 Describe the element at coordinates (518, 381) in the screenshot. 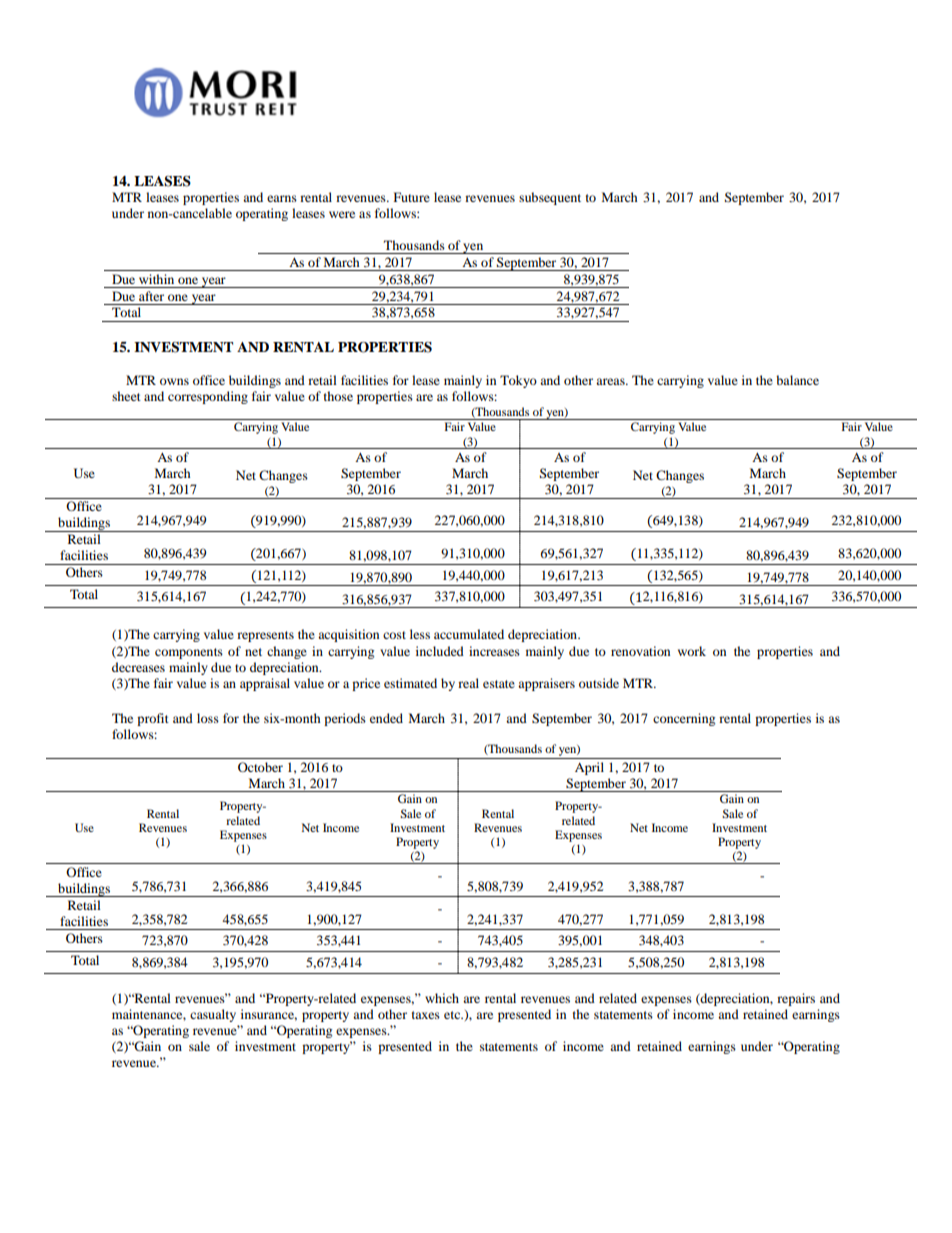

I see `Tokyo` at that location.
